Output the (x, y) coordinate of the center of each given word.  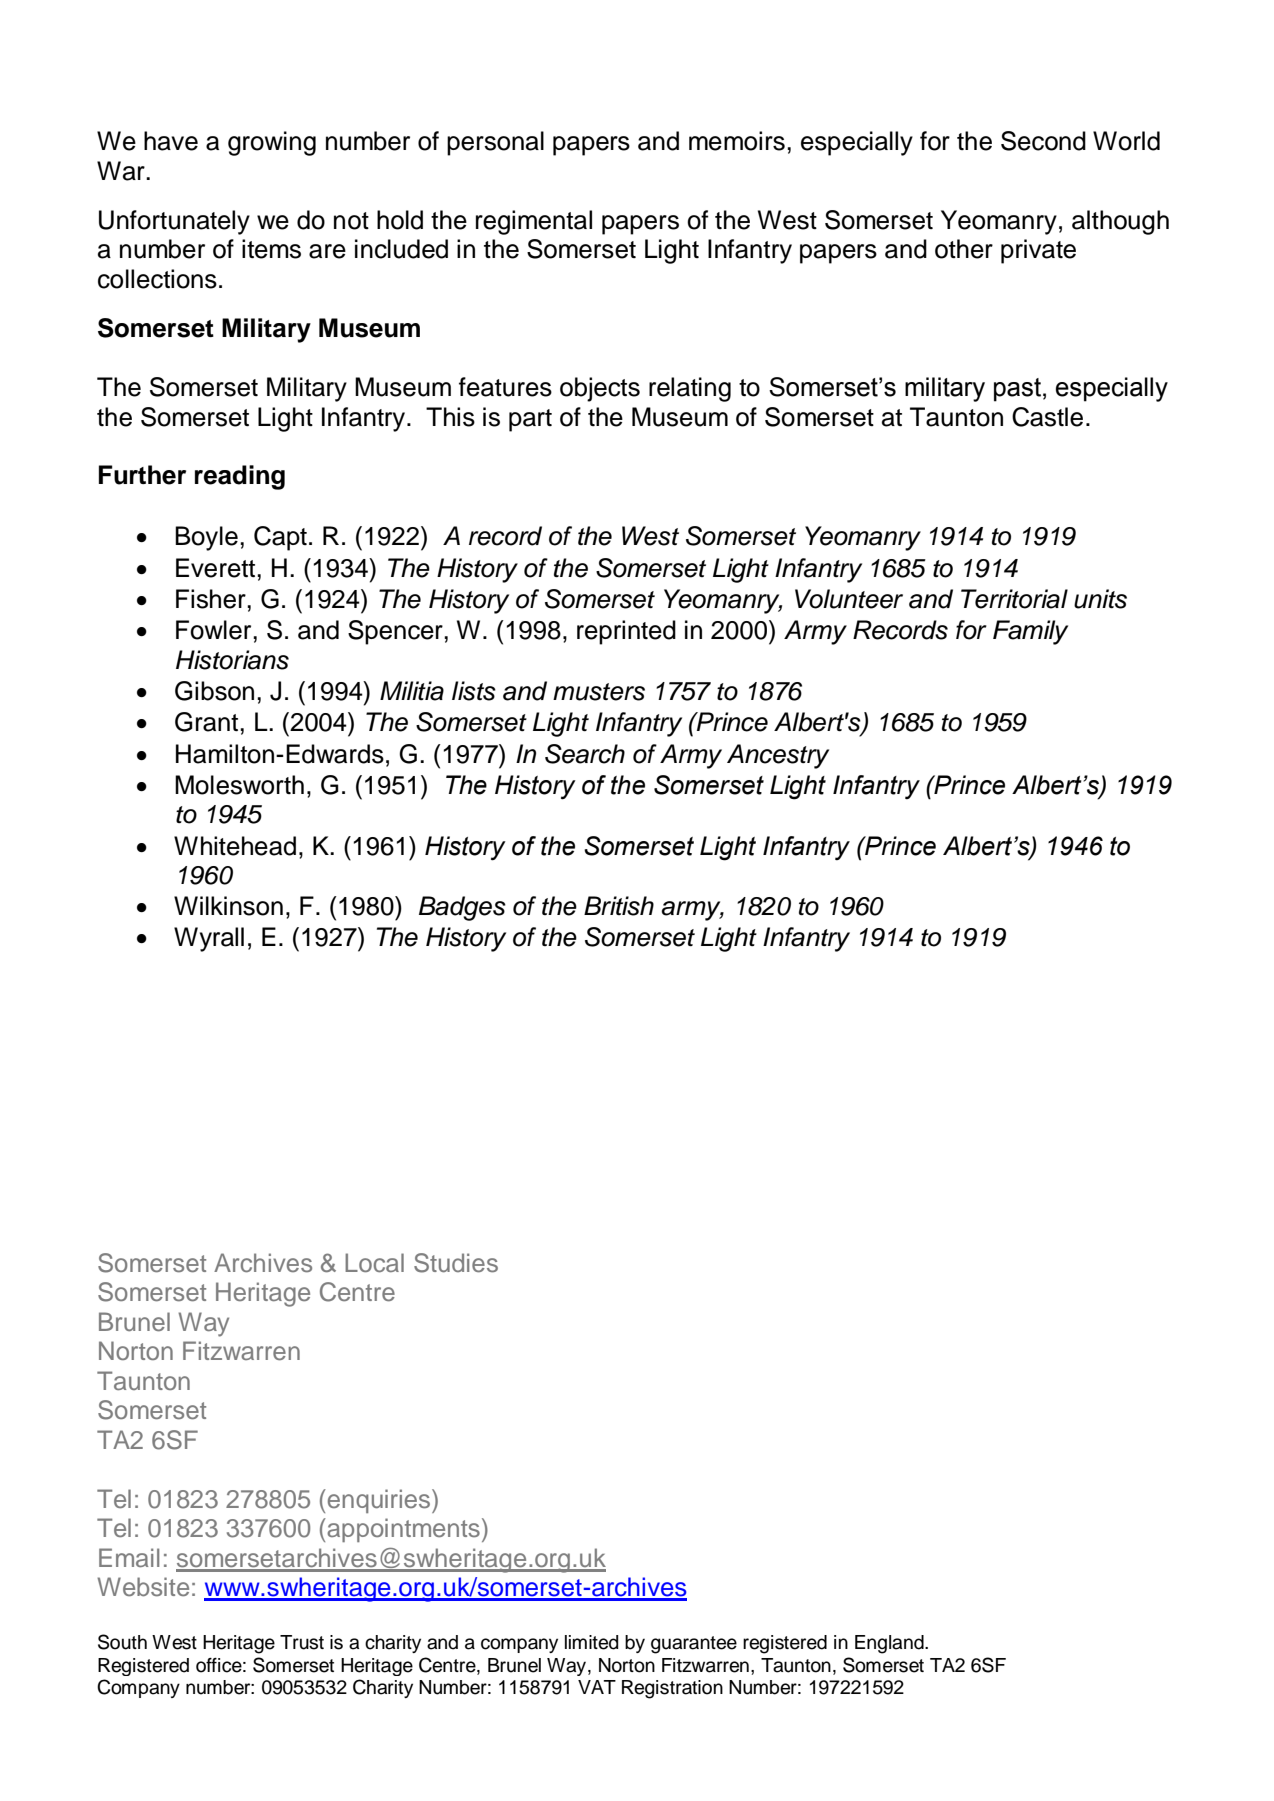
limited (591, 1642)
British (619, 906)
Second (1043, 141)
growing (272, 143)
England (890, 1644)
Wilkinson (228, 906)
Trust (302, 1642)
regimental (534, 222)
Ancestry (778, 756)
